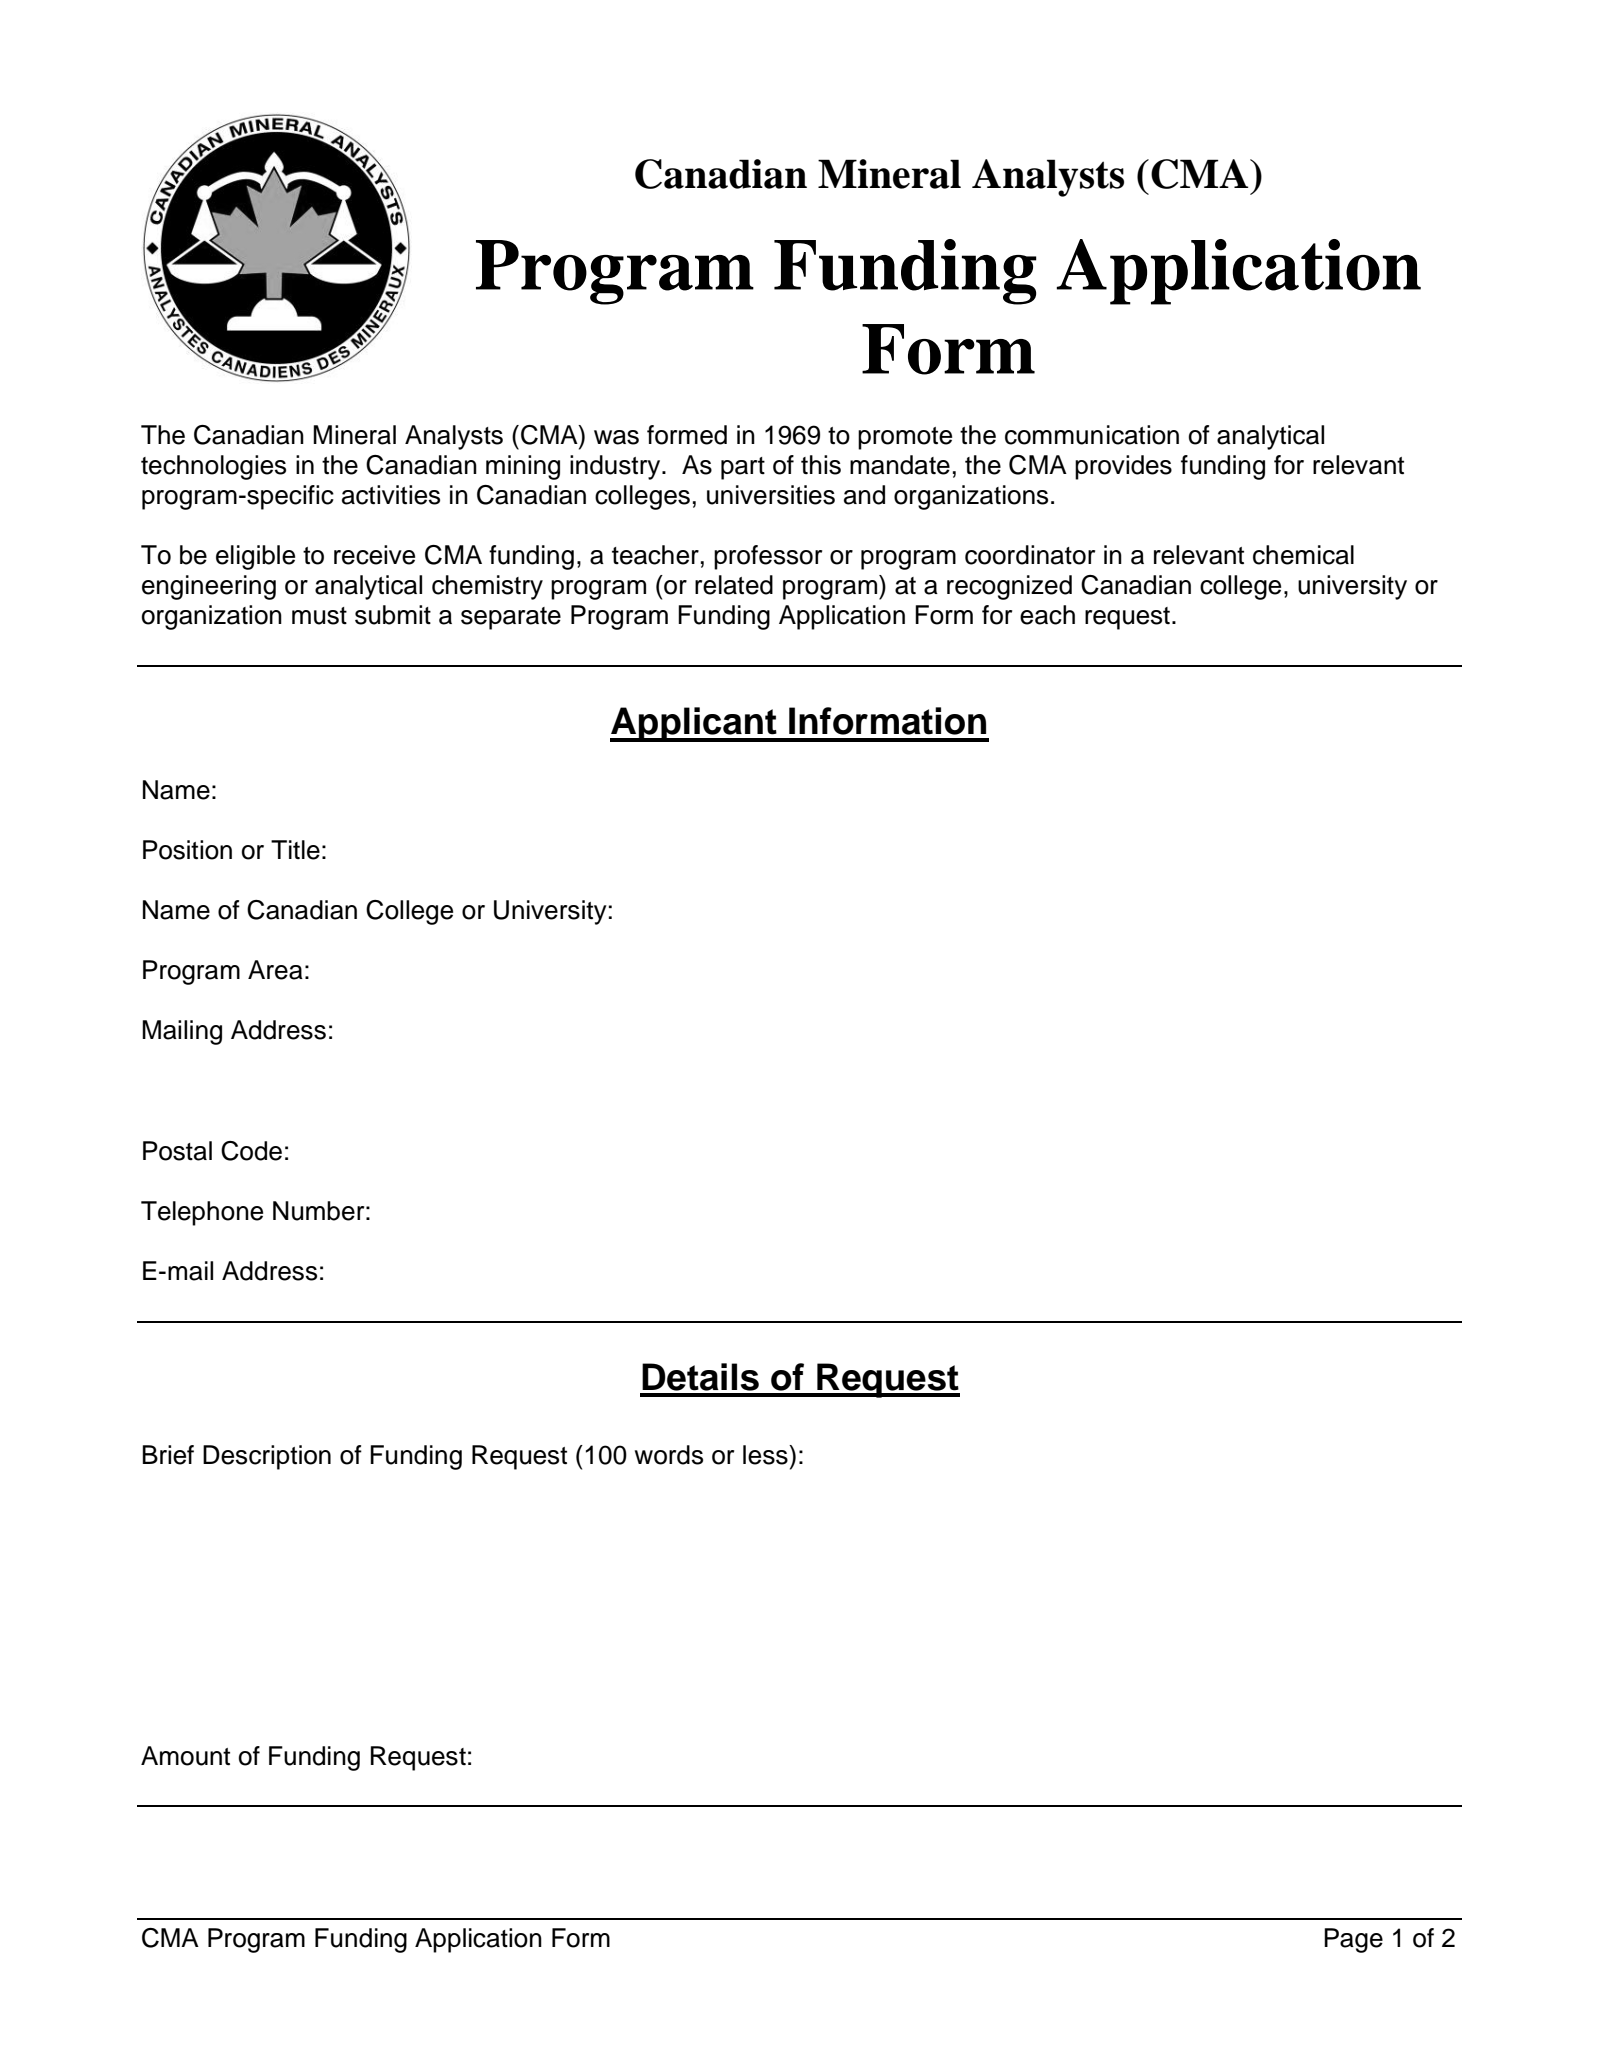 The image size is (1599, 2069). Describe the element at coordinates (771, 495) in the screenshot. I see `universities` at that location.
